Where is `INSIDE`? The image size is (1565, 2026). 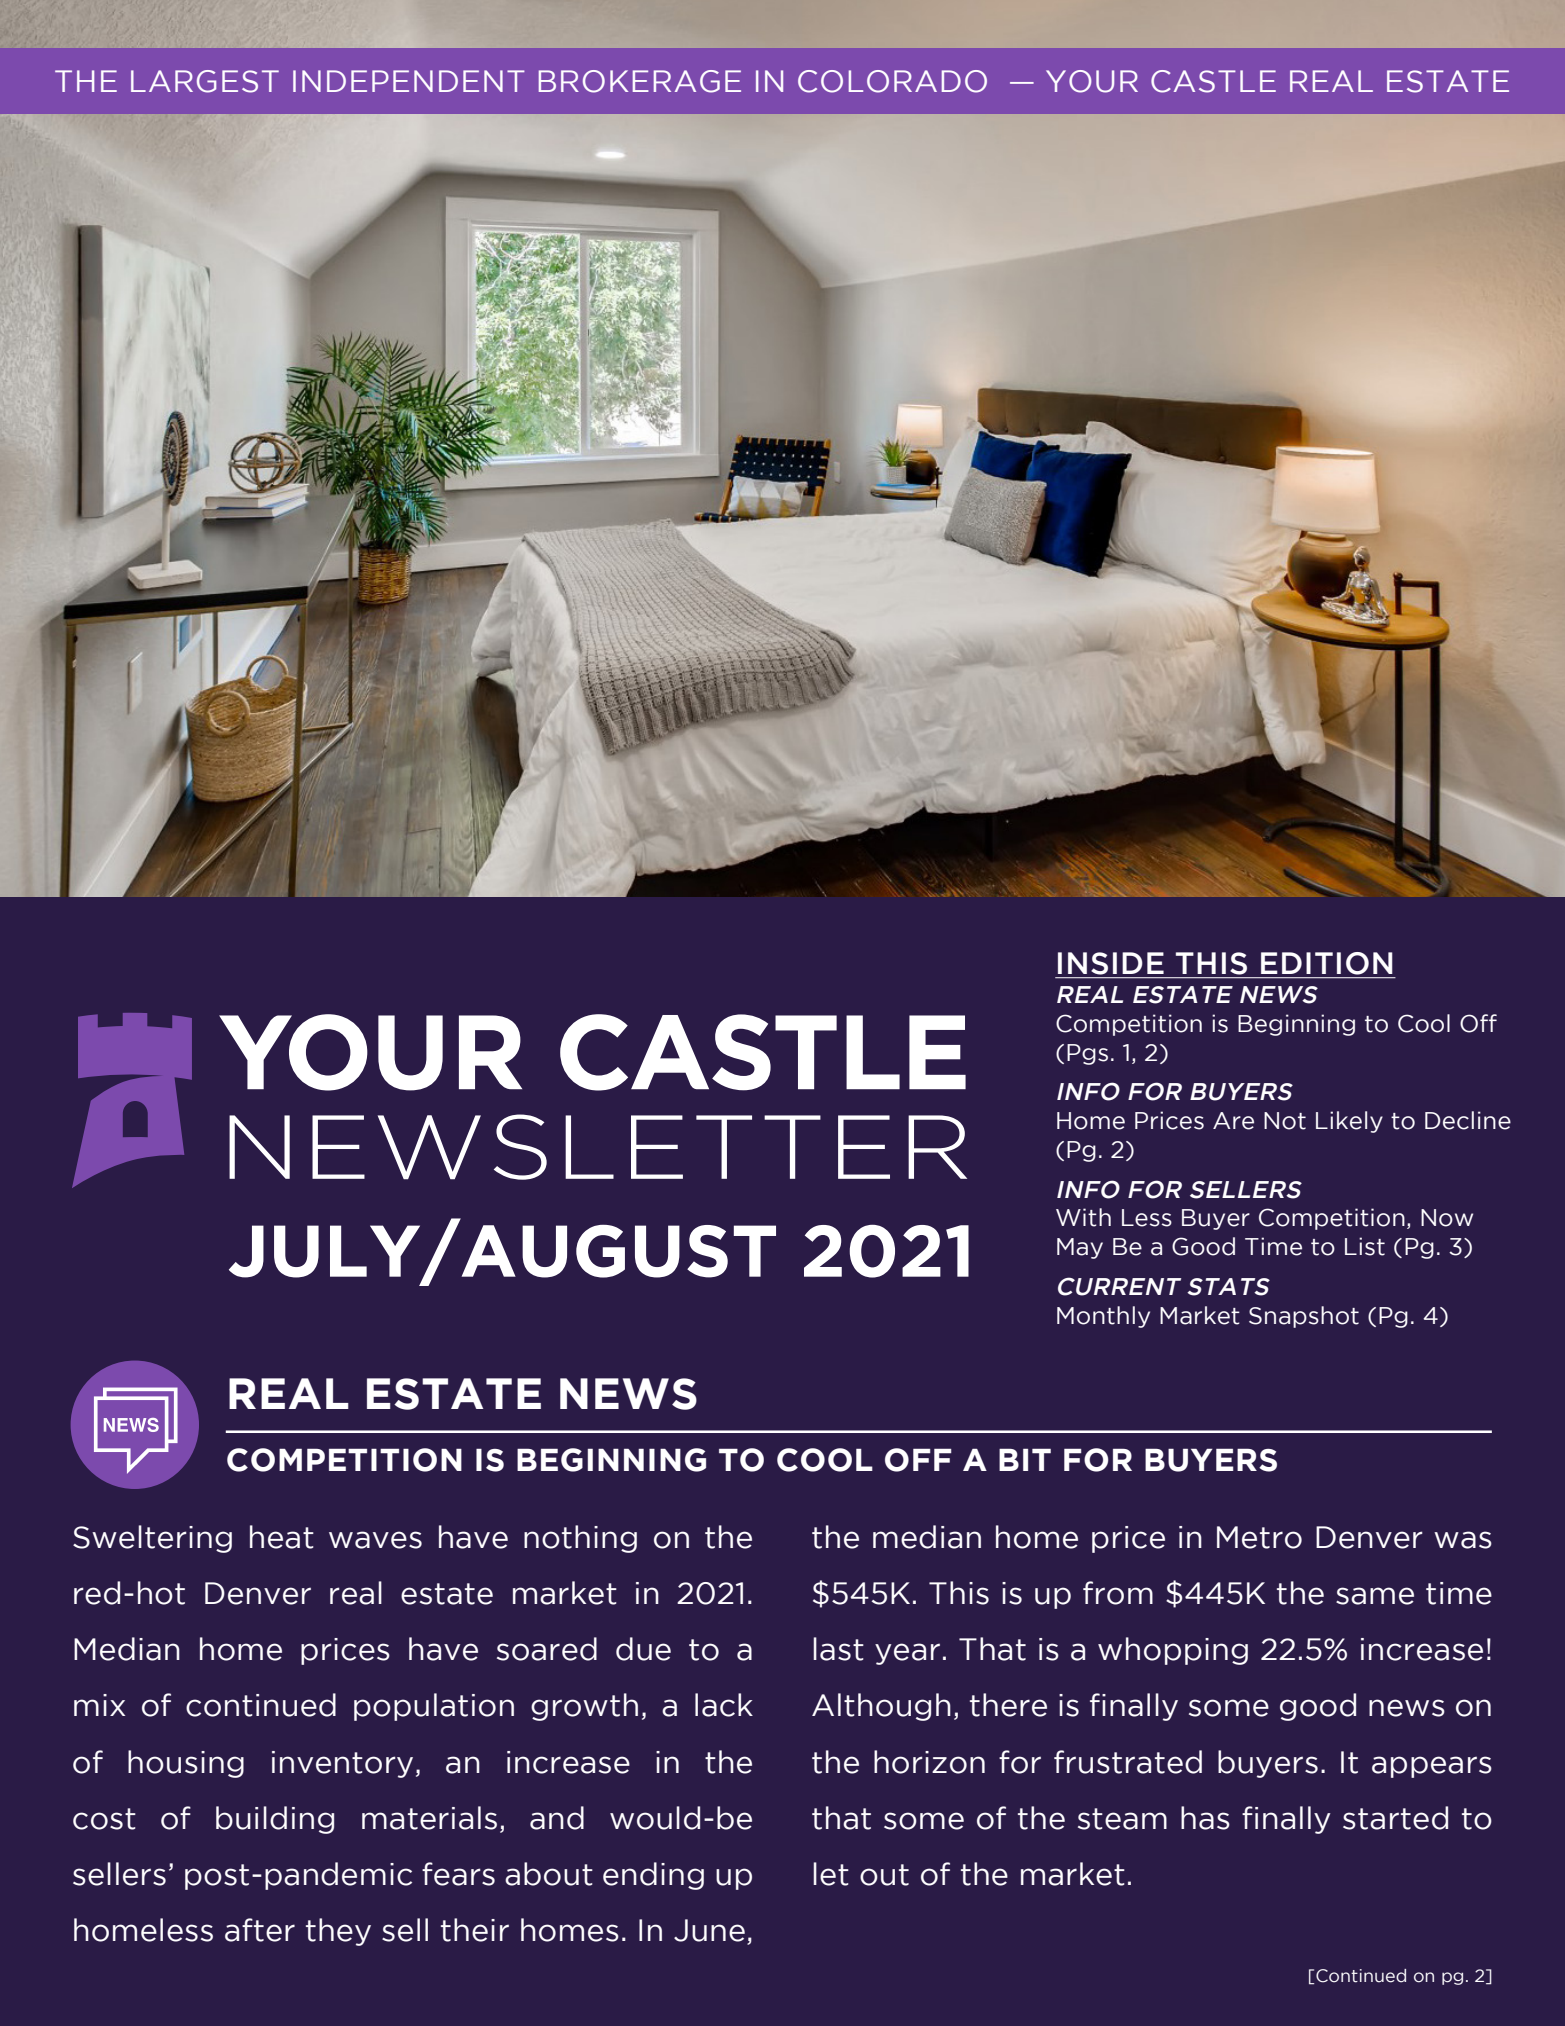 INSIDE is located at coordinates (1111, 963).
